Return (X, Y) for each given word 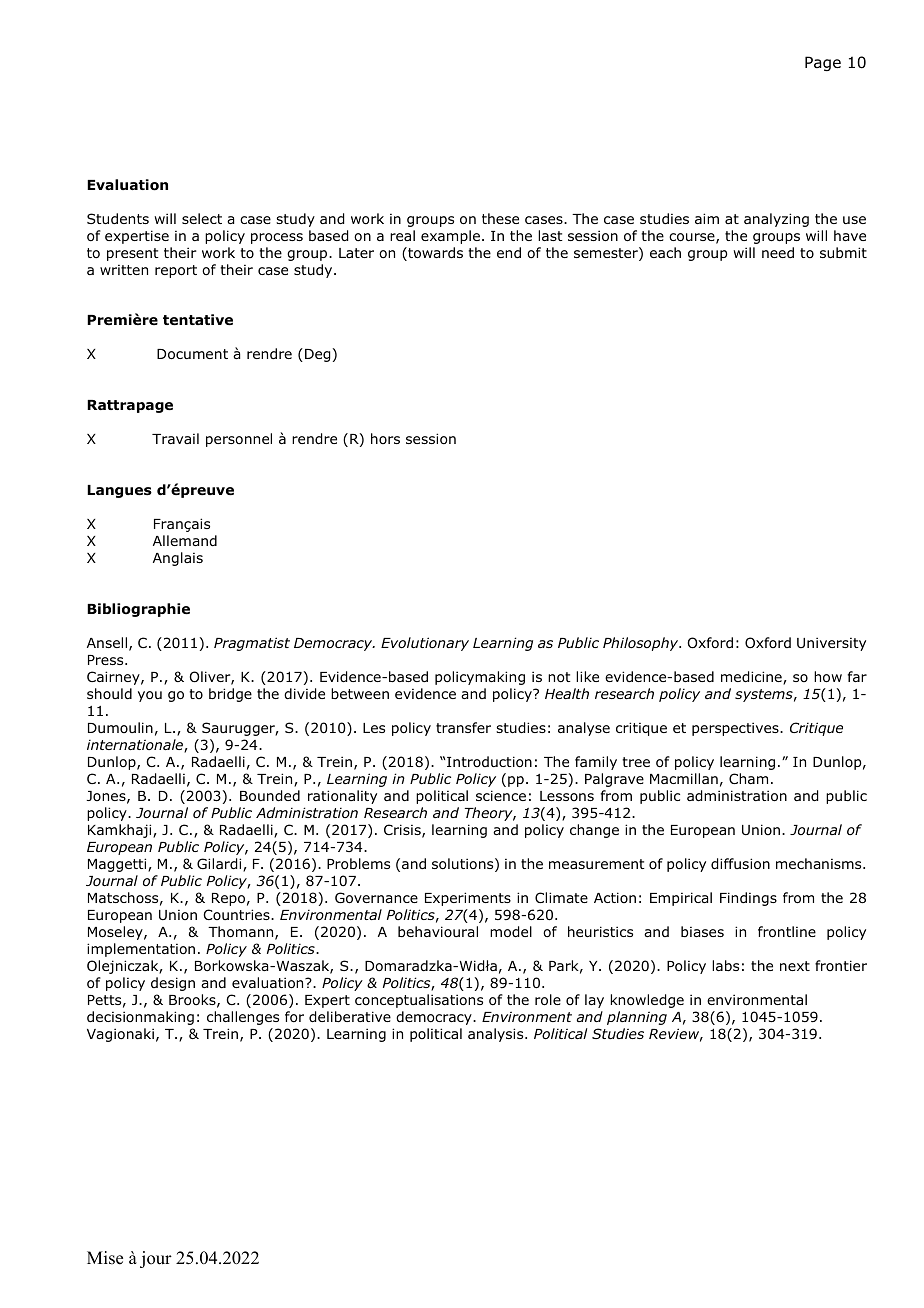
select (202, 218)
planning (637, 1018)
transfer (463, 727)
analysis (497, 1035)
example (450, 237)
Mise (105, 1258)
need (778, 252)
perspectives (736, 729)
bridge (230, 695)
